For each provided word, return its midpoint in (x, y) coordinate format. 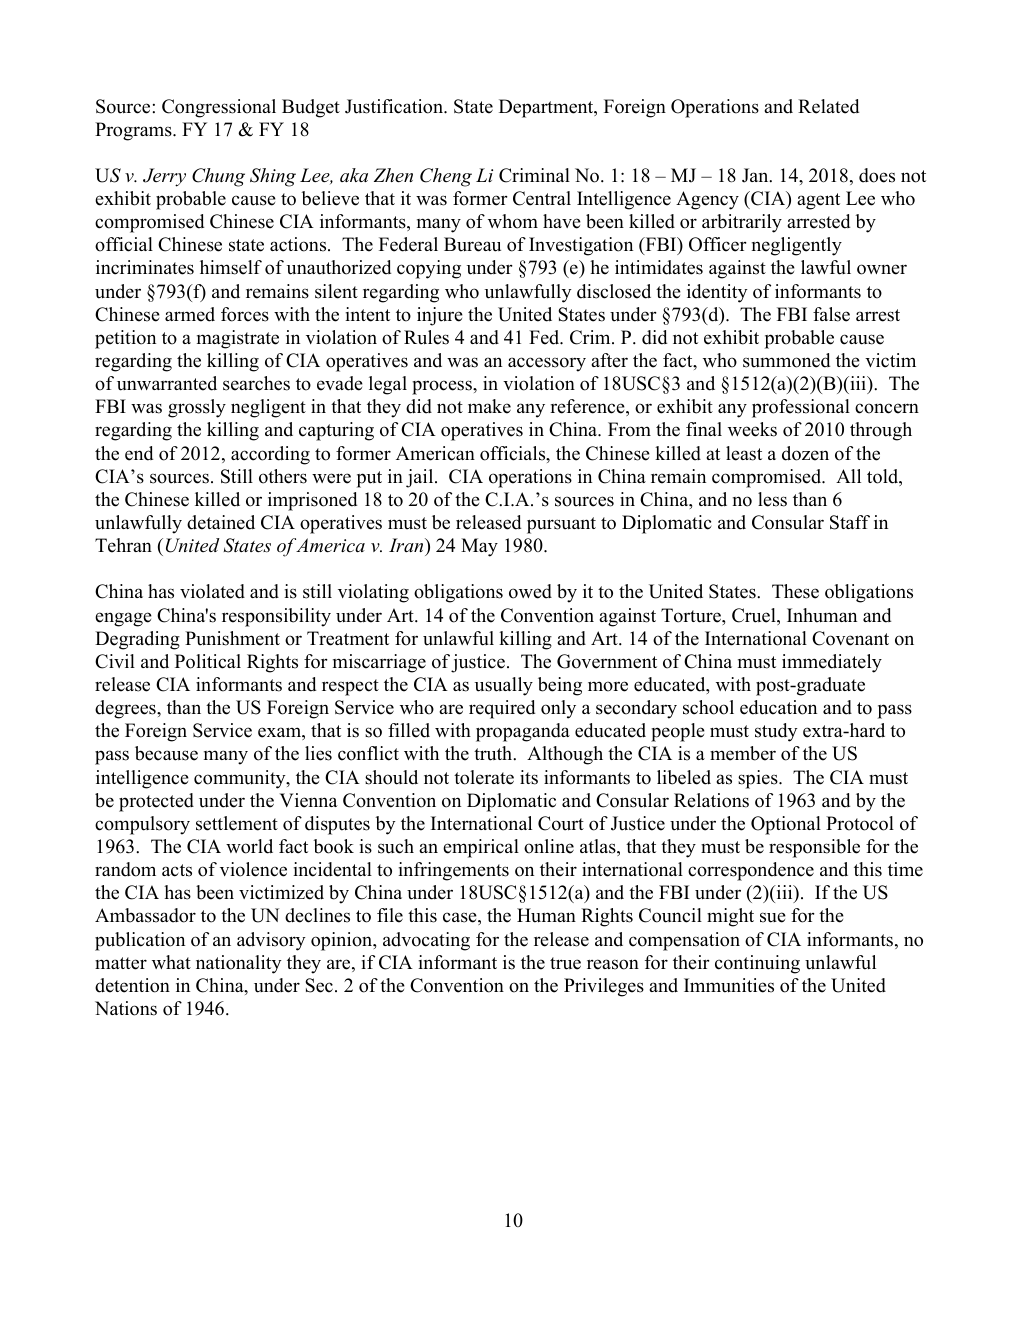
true (565, 963)
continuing (757, 964)
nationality (239, 964)
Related (828, 106)
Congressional (219, 108)
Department (547, 108)
